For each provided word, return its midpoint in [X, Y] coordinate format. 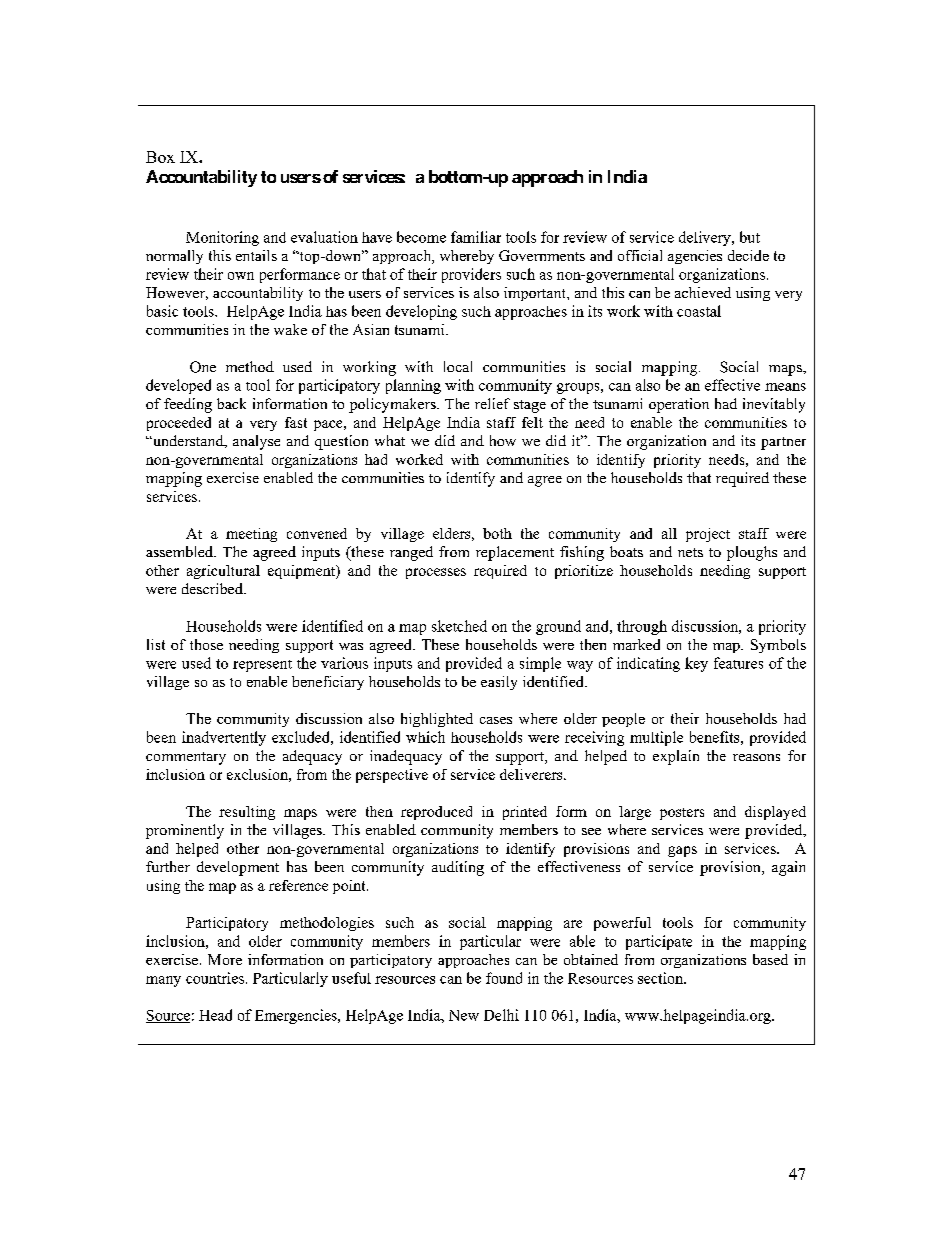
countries [215, 978]
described [213, 588]
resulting [247, 813]
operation [679, 405]
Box [160, 157]
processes [436, 573]
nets [690, 552]
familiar [476, 237]
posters [682, 814]
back [231, 403]
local [458, 366]
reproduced [436, 813]
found [504, 978]
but [750, 237]
